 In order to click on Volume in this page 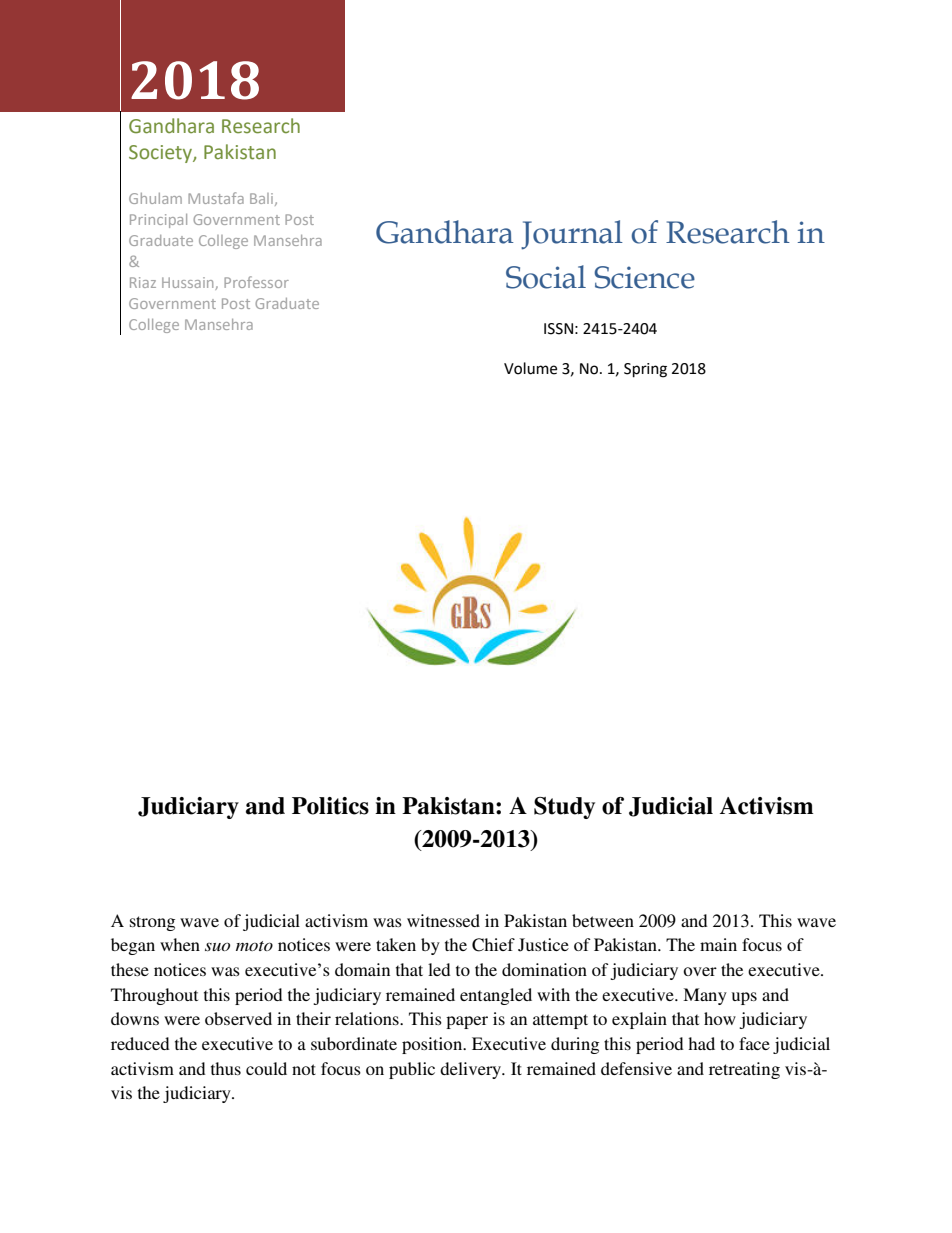, I will do `click(530, 368)`.
